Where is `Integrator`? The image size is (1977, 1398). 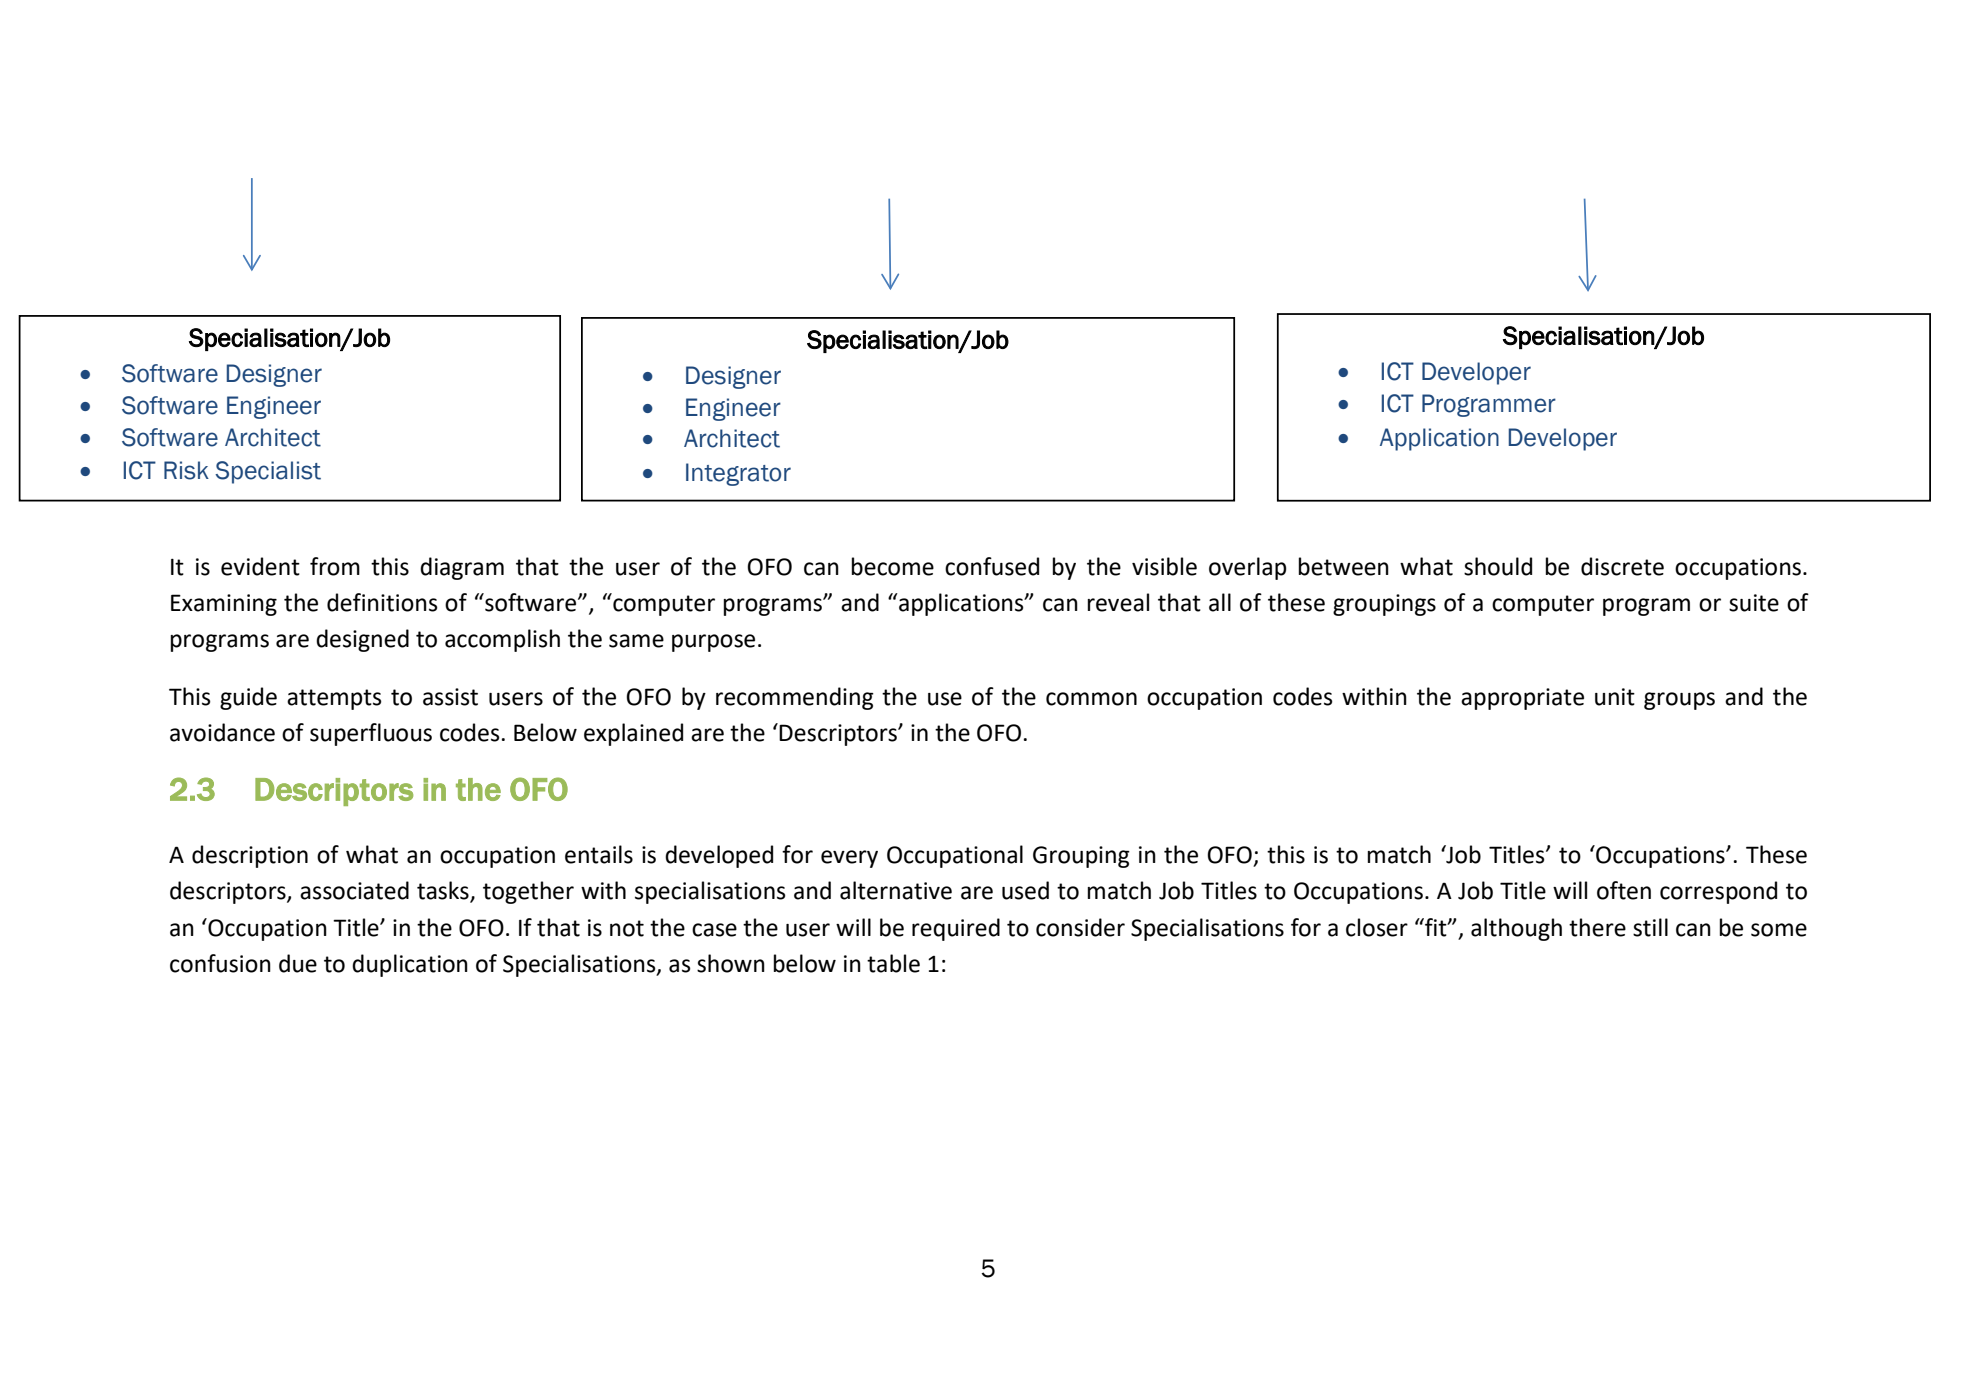 Integrator is located at coordinates (738, 474).
